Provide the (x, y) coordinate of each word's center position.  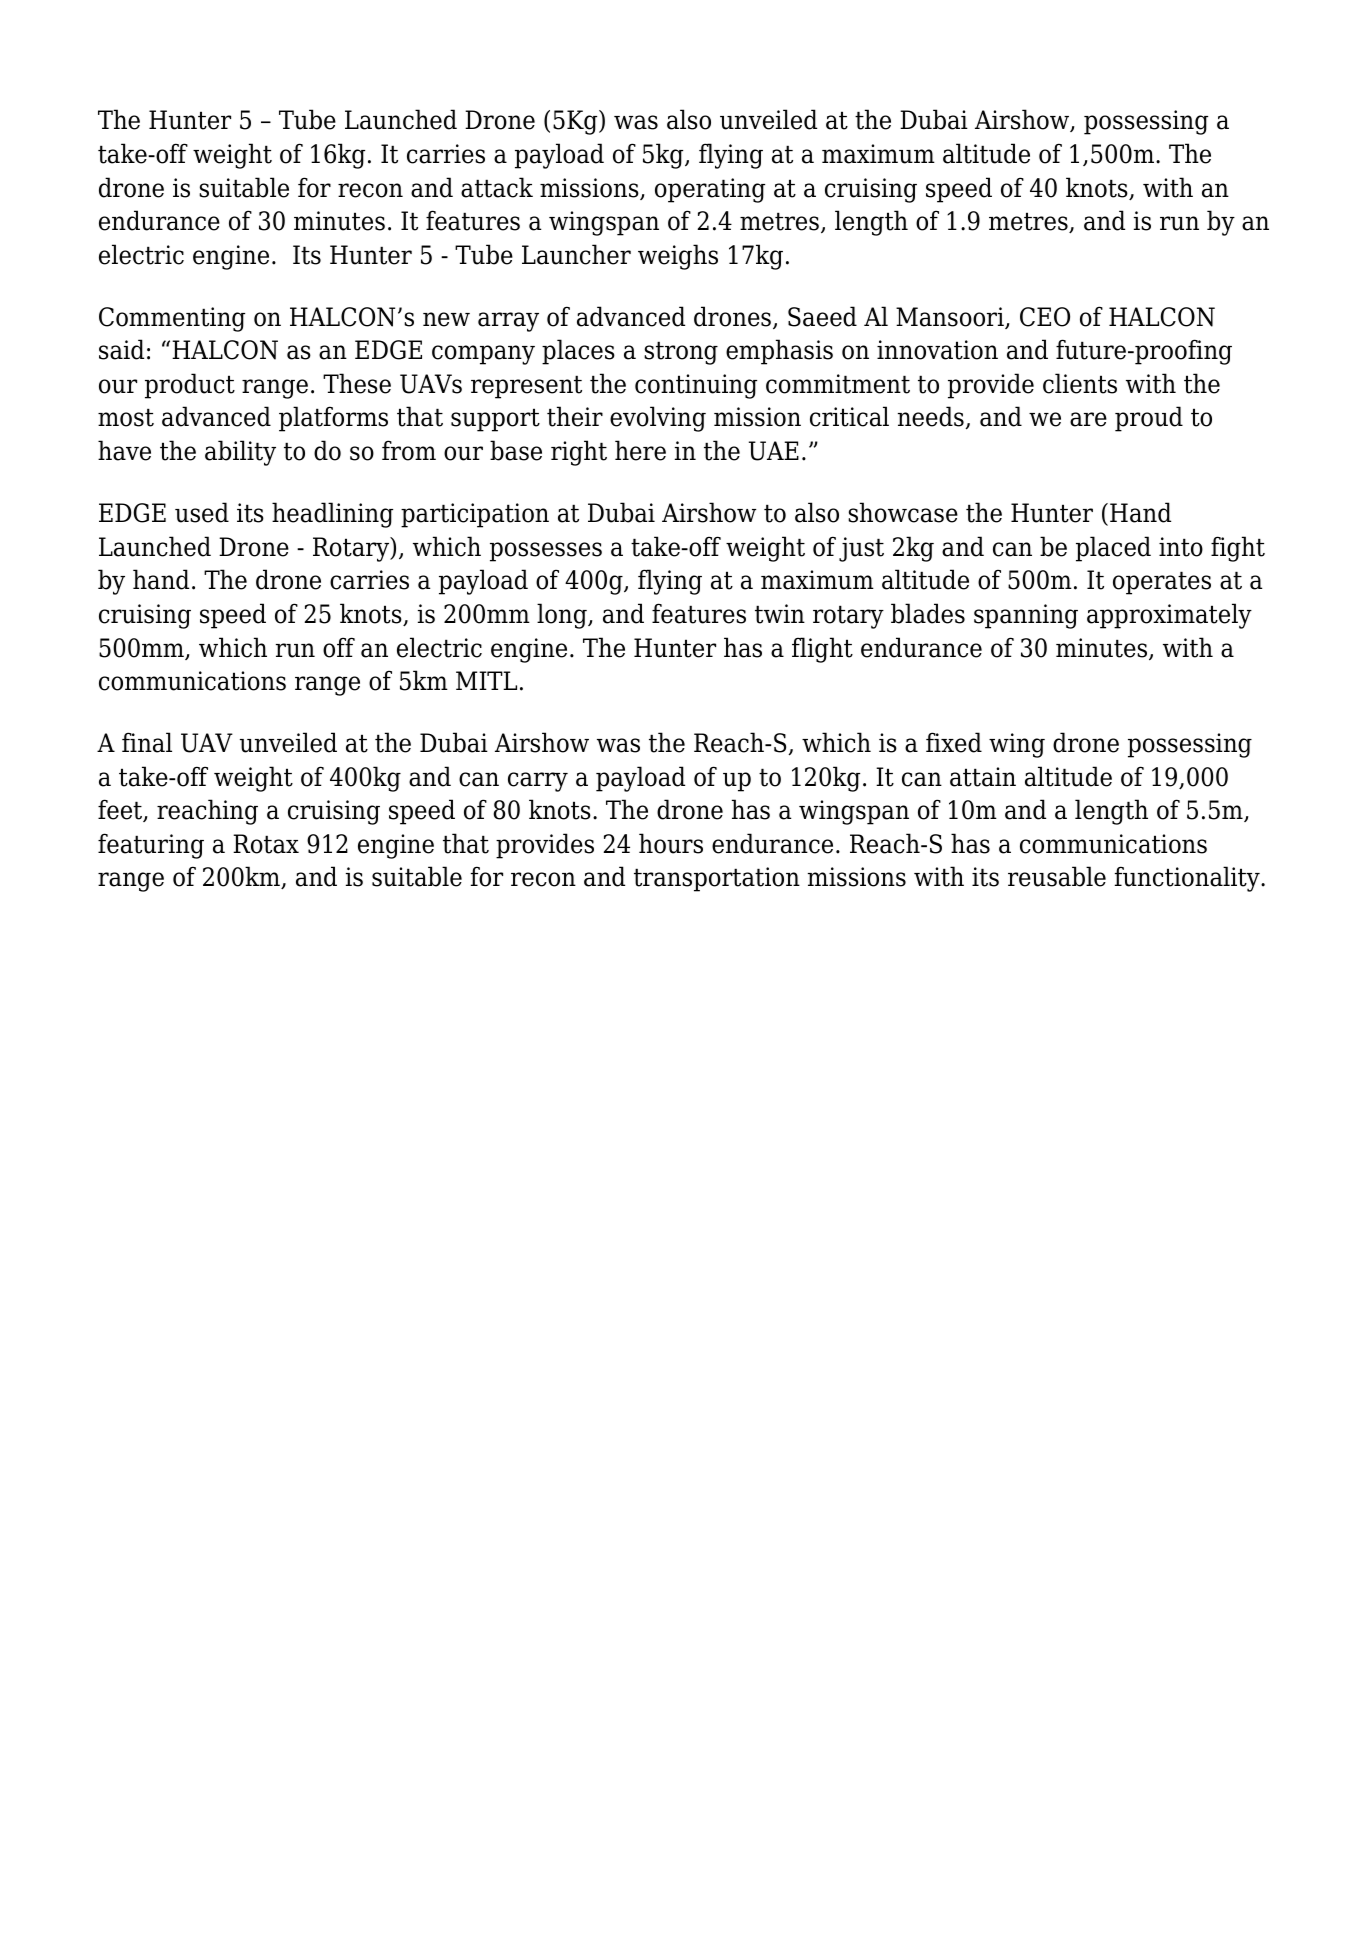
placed (1113, 549)
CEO (1045, 317)
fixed (954, 742)
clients (1080, 383)
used (202, 512)
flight (822, 650)
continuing (696, 386)
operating (710, 190)
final (147, 742)
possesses (546, 552)
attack (497, 187)
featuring (151, 846)
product (190, 386)
